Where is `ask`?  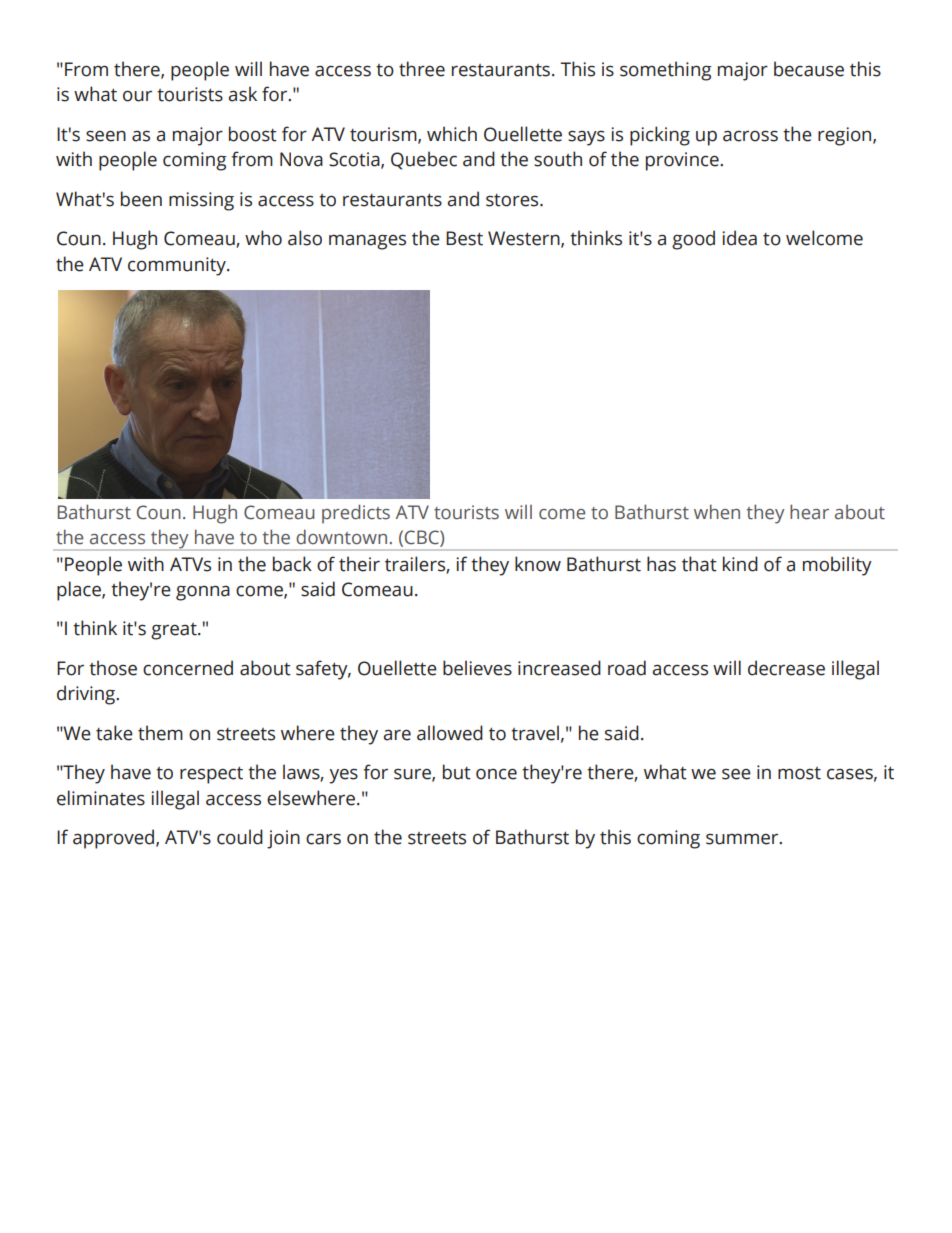
ask is located at coordinates (242, 94).
